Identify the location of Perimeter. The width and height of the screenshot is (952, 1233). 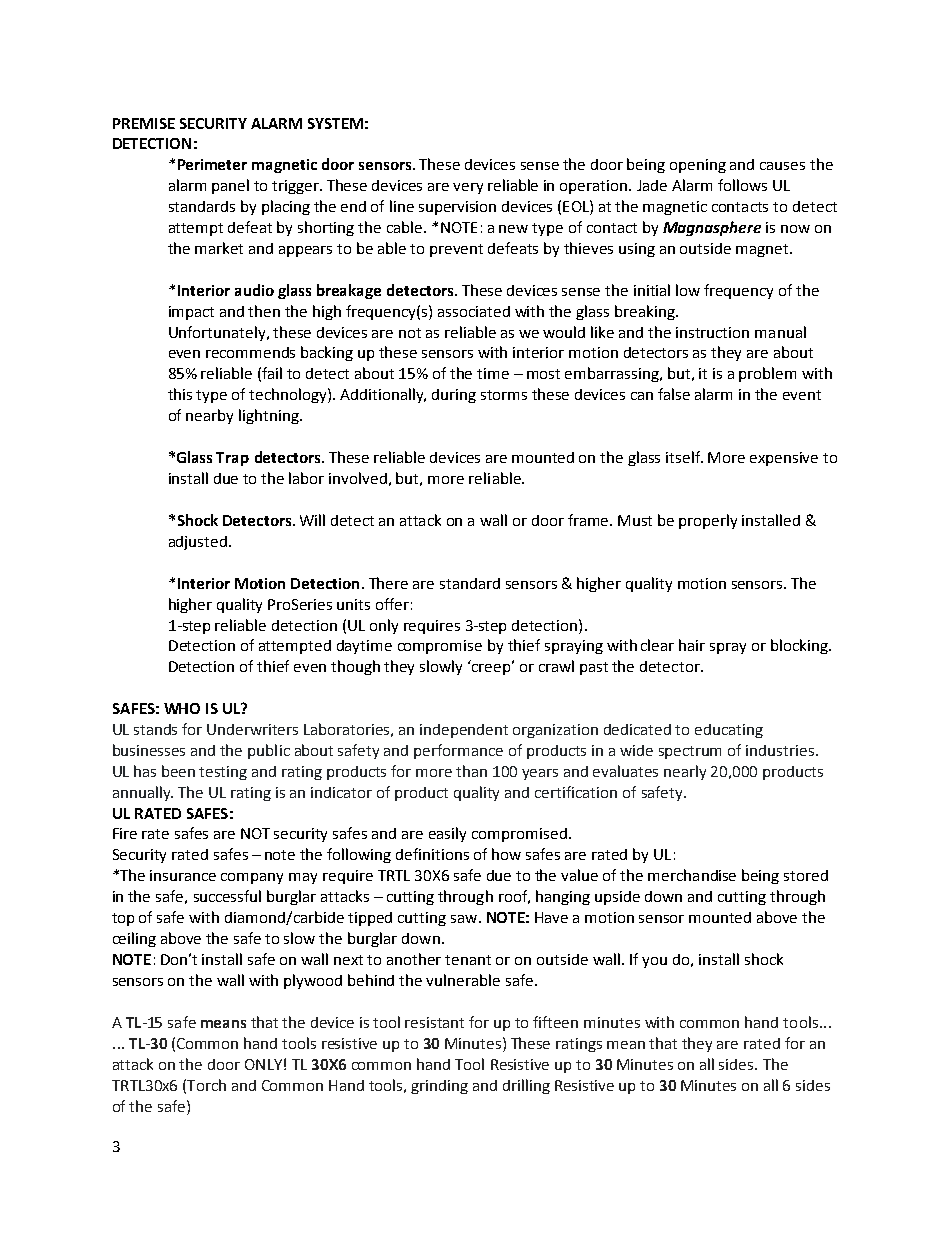
(212, 164).
